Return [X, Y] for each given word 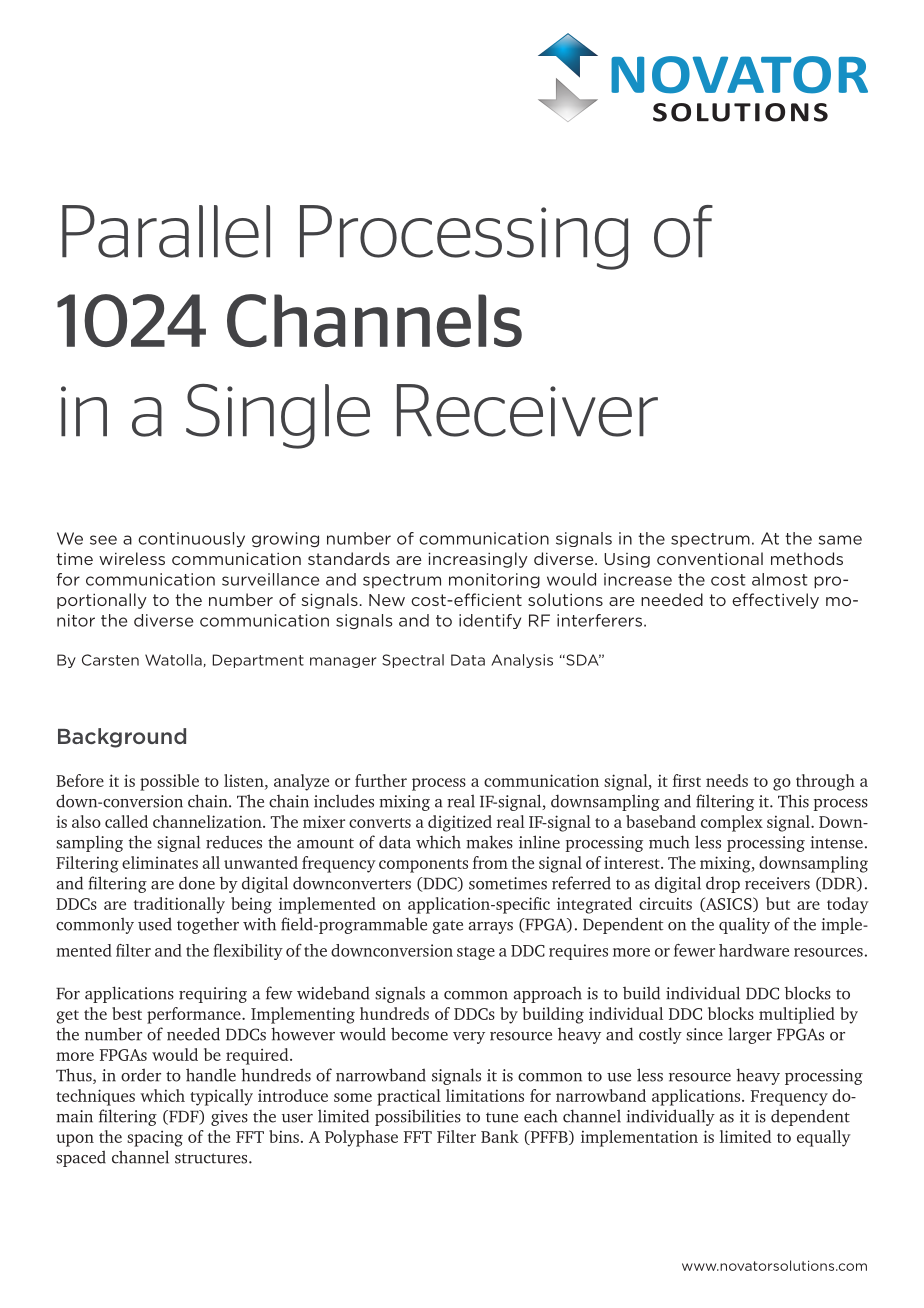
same [840, 540]
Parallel [166, 231]
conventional [710, 558]
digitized [460, 823]
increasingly [478, 560]
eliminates [160, 862]
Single [278, 416]
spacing [155, 1138]
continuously [191, 540]
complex [732, 823]
